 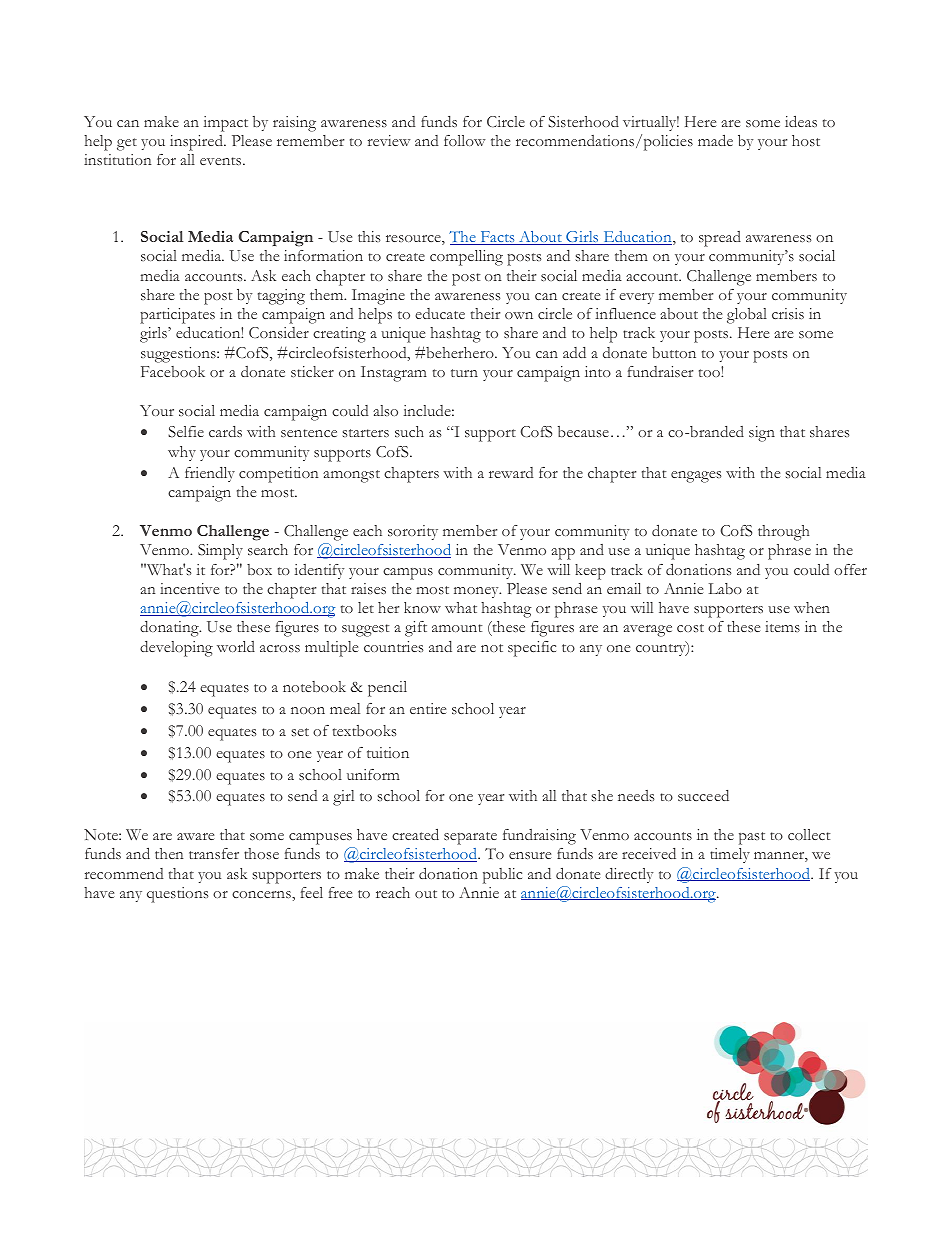 I want to click on entire, so click(x=428, y=708).
